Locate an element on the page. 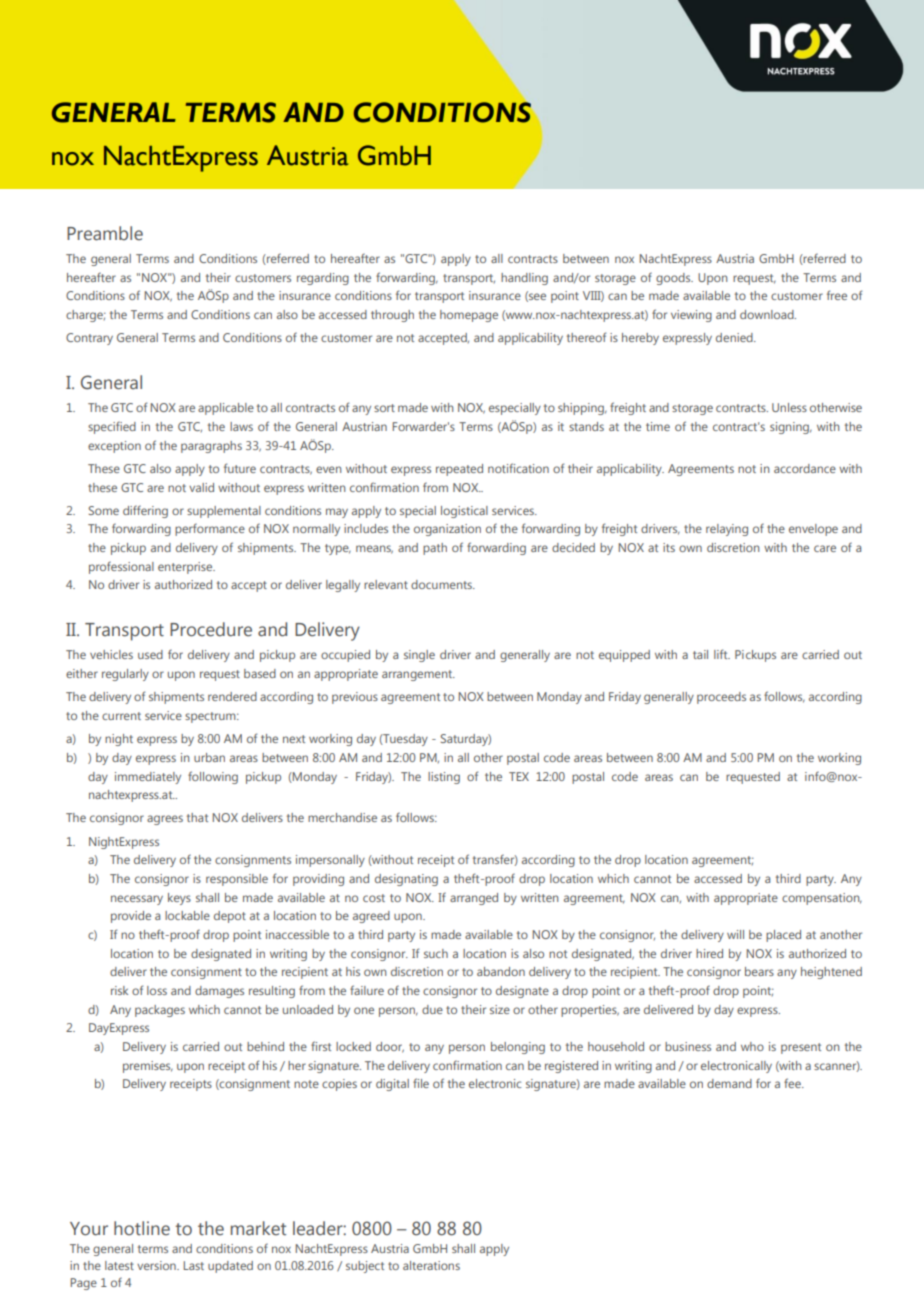 The image size is (924, 1308). urban is located at coordinates (209, 757).
